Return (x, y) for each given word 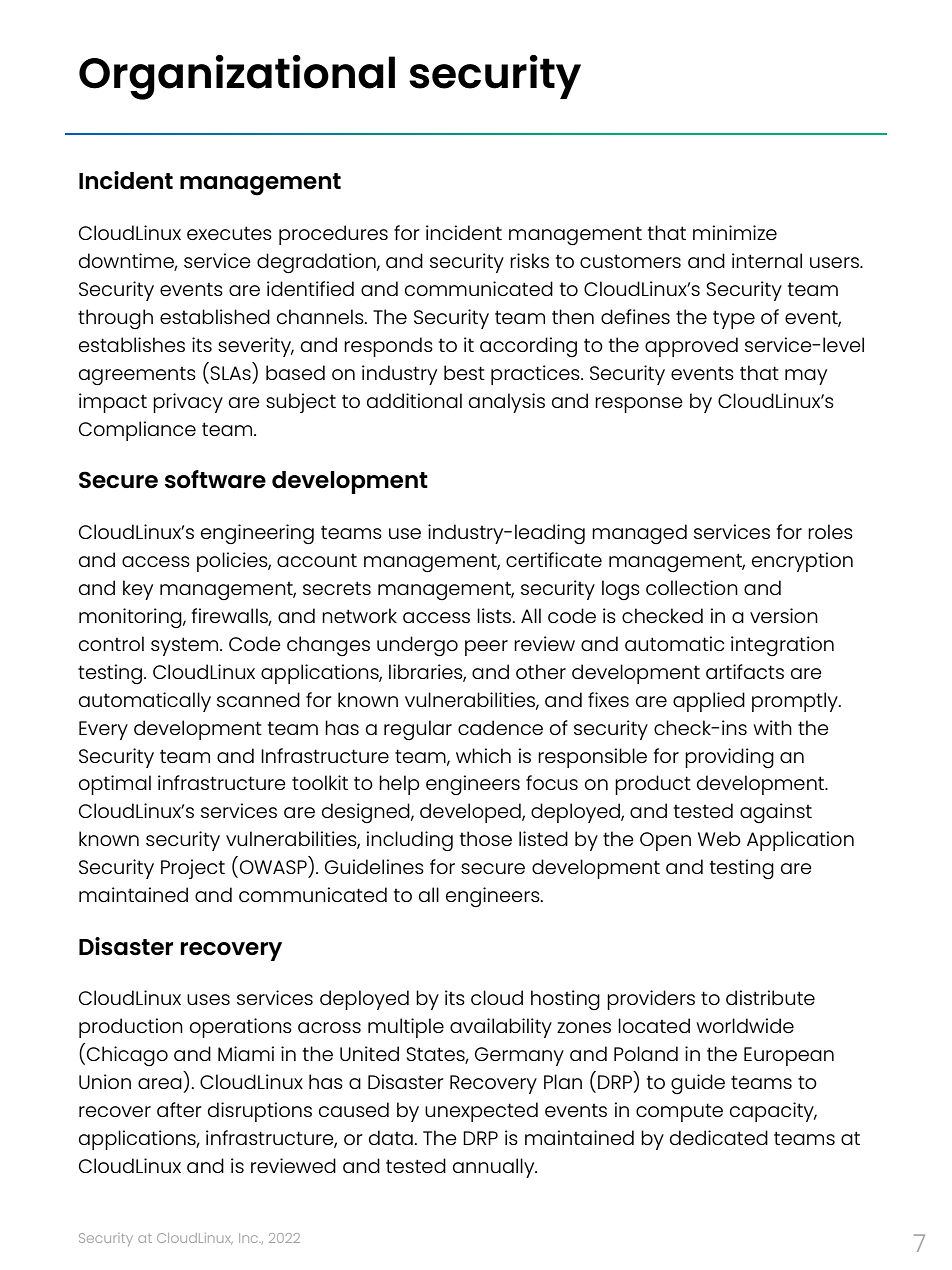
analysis (507, 403)
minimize (735, 232)
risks (529, 260)
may (806, 377)
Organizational (237, 77)
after (179, 1109)
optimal (115, 785)
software (215, 479)
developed (471, 813)
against (776, 813)
